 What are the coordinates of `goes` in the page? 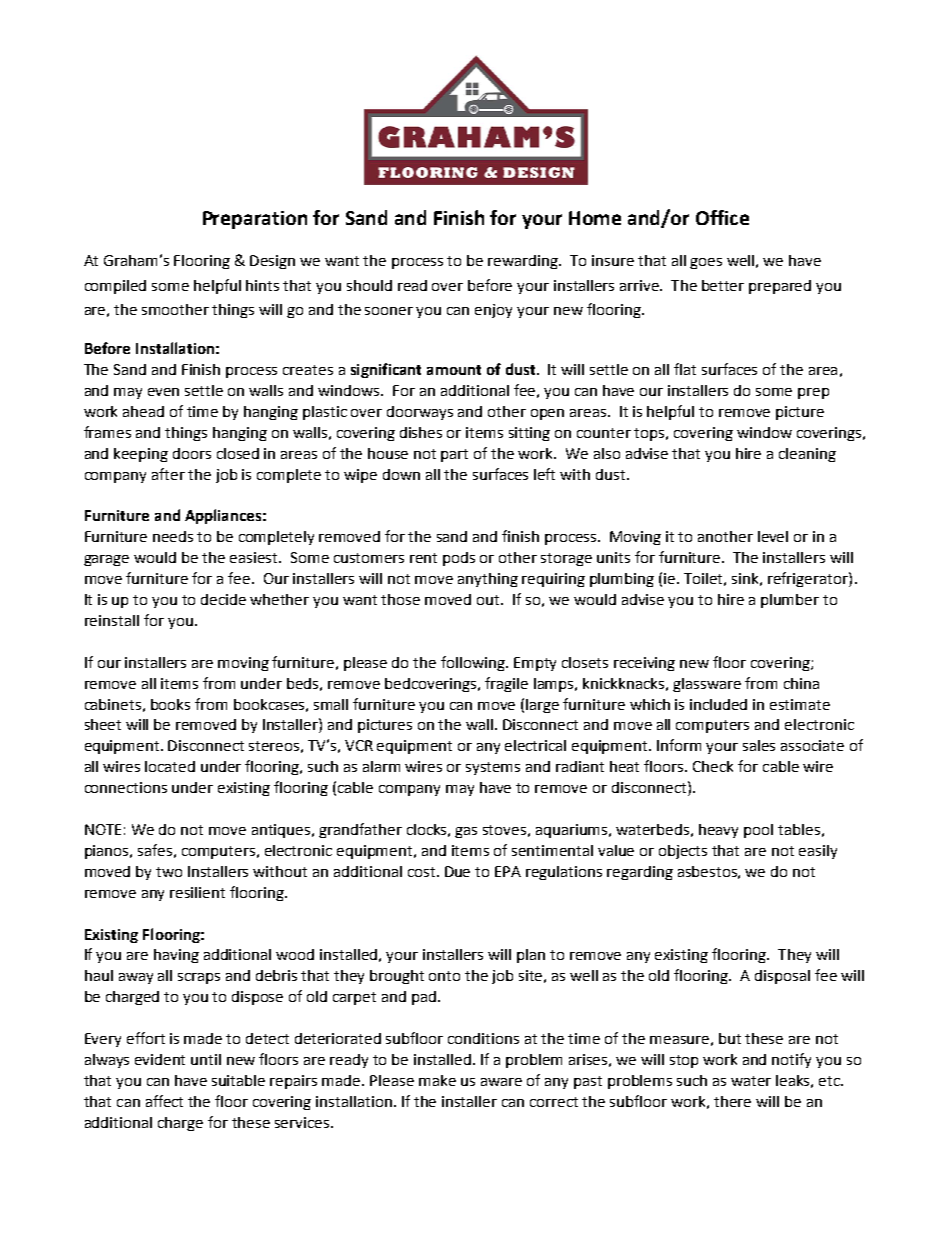 It's located at (706, 263).
